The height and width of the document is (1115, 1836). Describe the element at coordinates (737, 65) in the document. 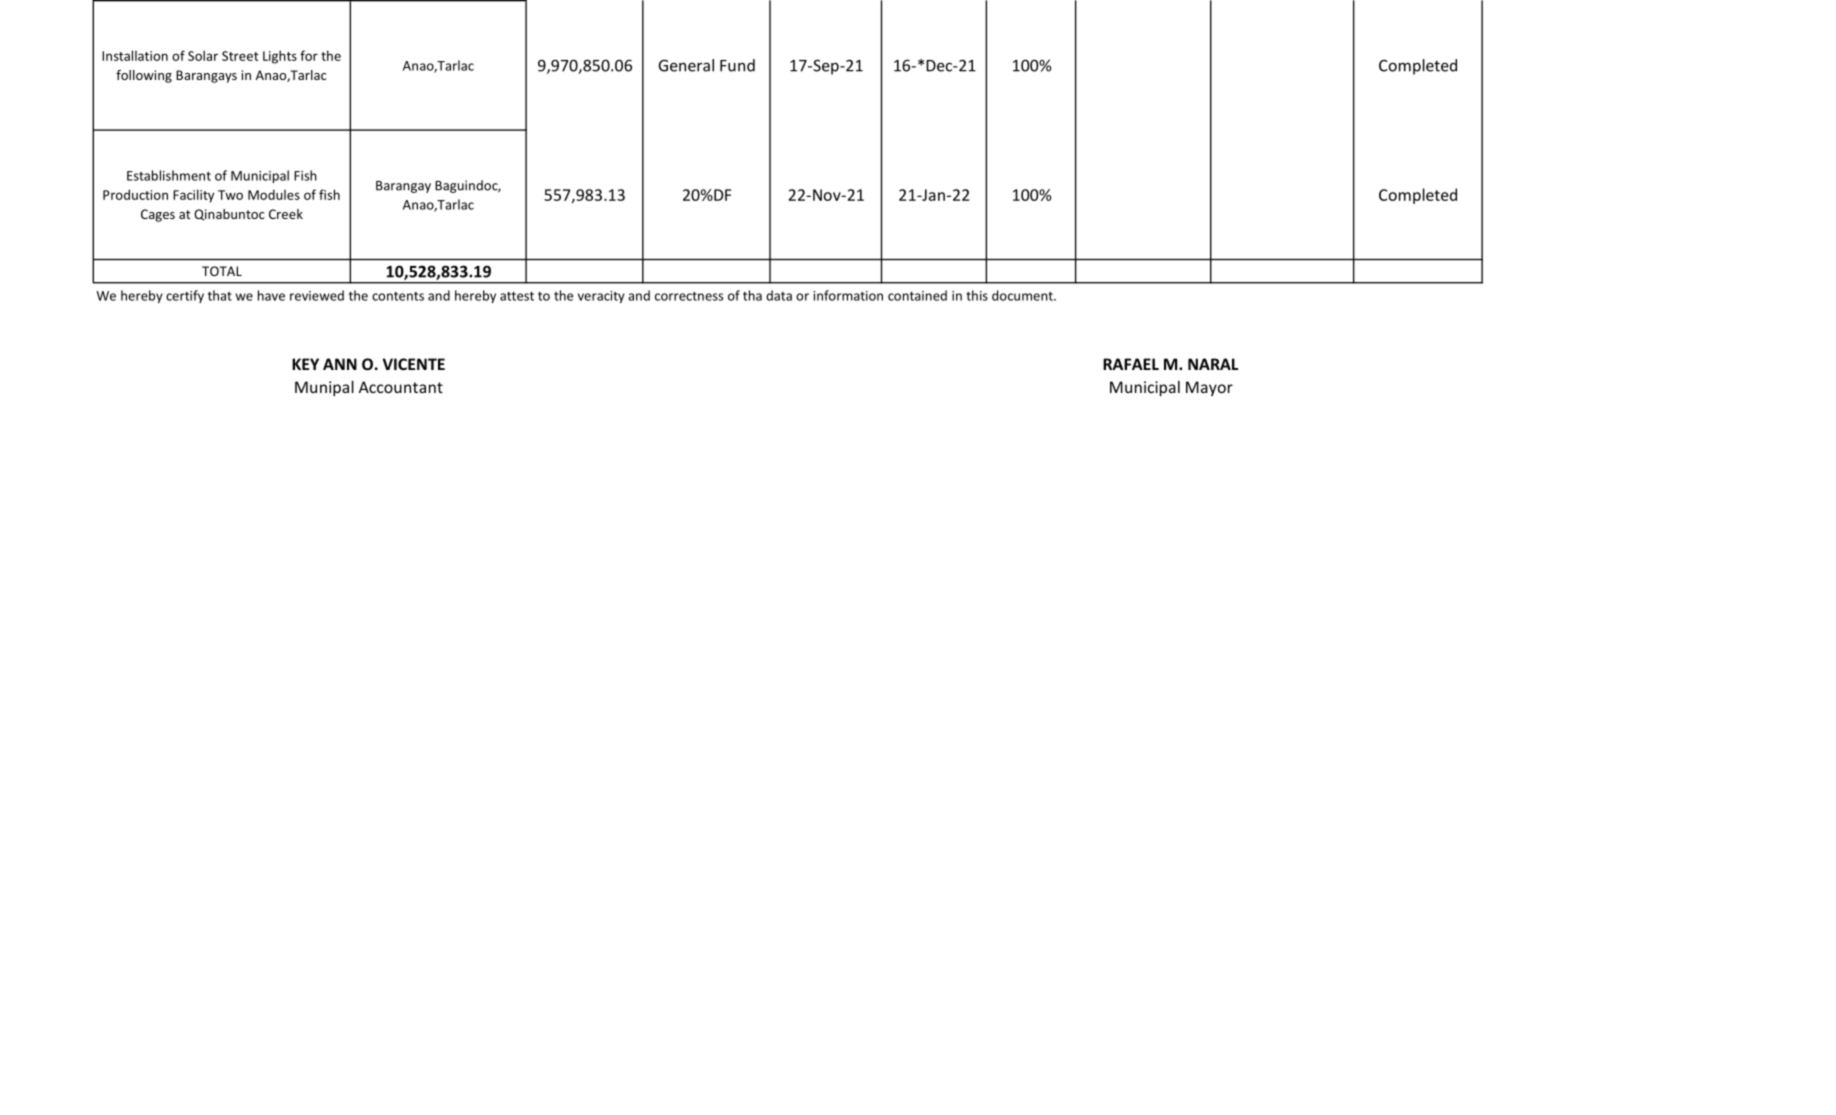

I see `Fund` at that location.
